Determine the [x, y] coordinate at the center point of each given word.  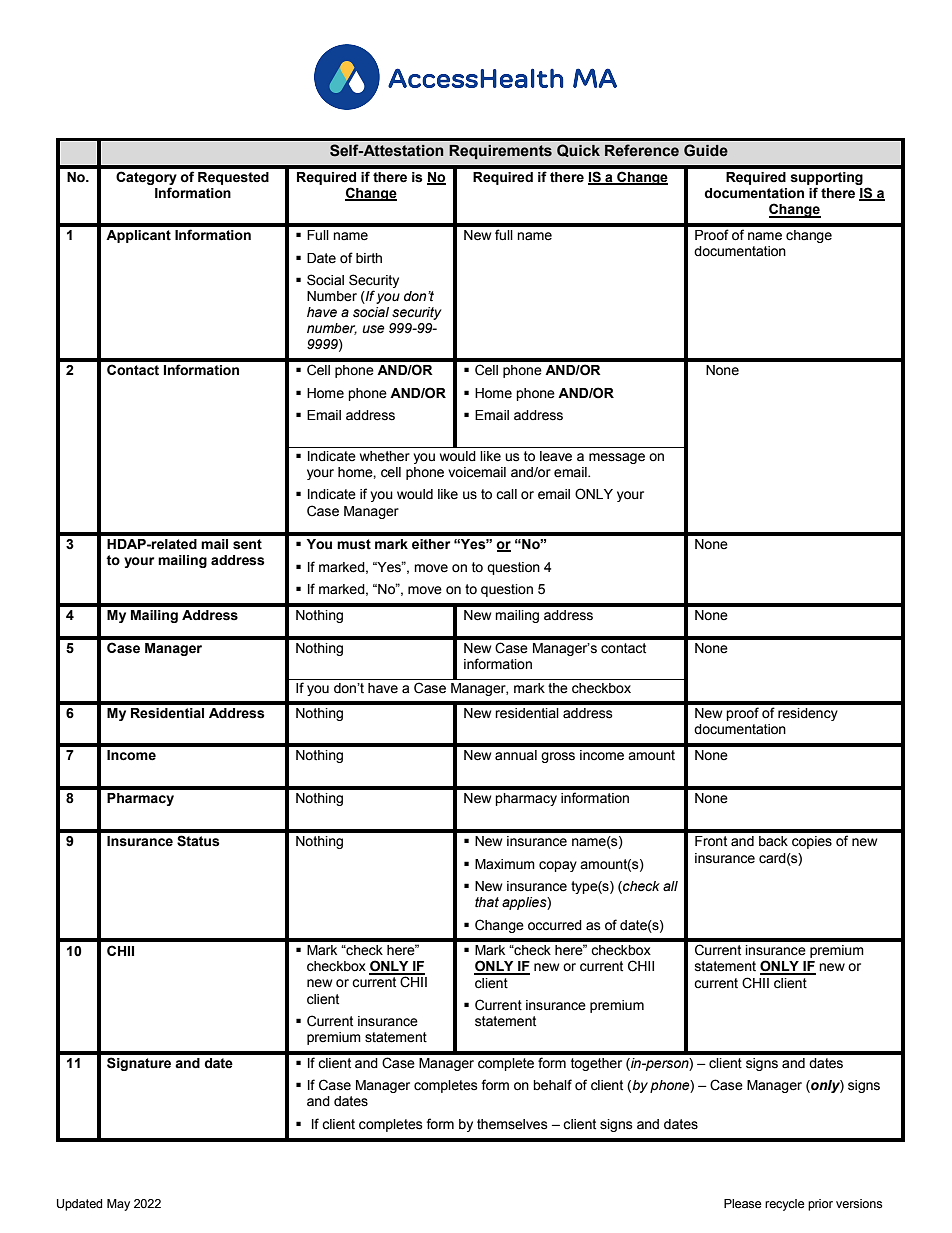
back [773, 841]
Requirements [500, 152]
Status [198, 841]
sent [247, 544]
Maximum [505, 864]
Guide [706, 150]
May [118, 1205]
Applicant [138, 236]
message [617, 458]
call [506, 494]
